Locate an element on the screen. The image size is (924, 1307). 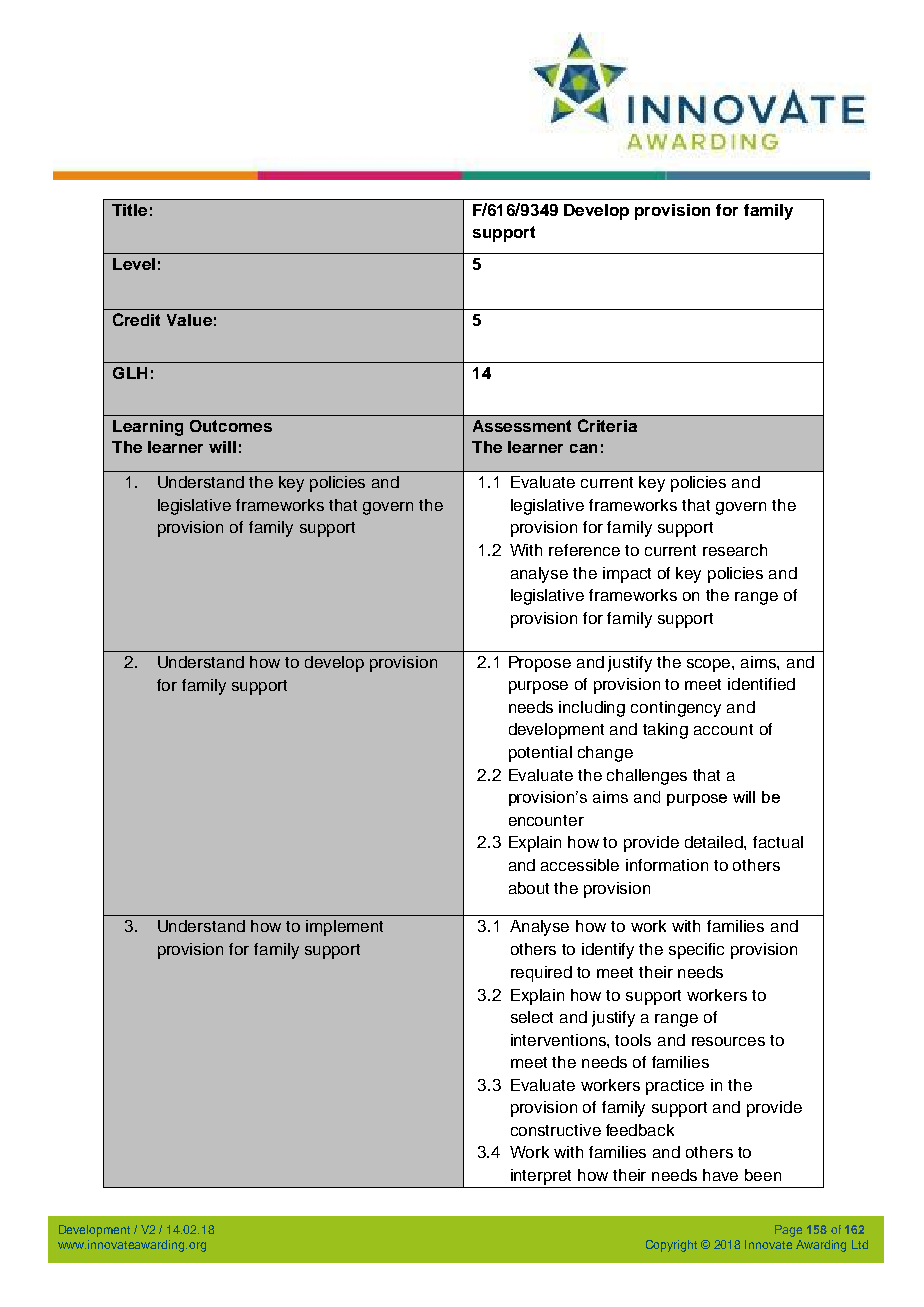
about is located at coordinates (529, 888).
